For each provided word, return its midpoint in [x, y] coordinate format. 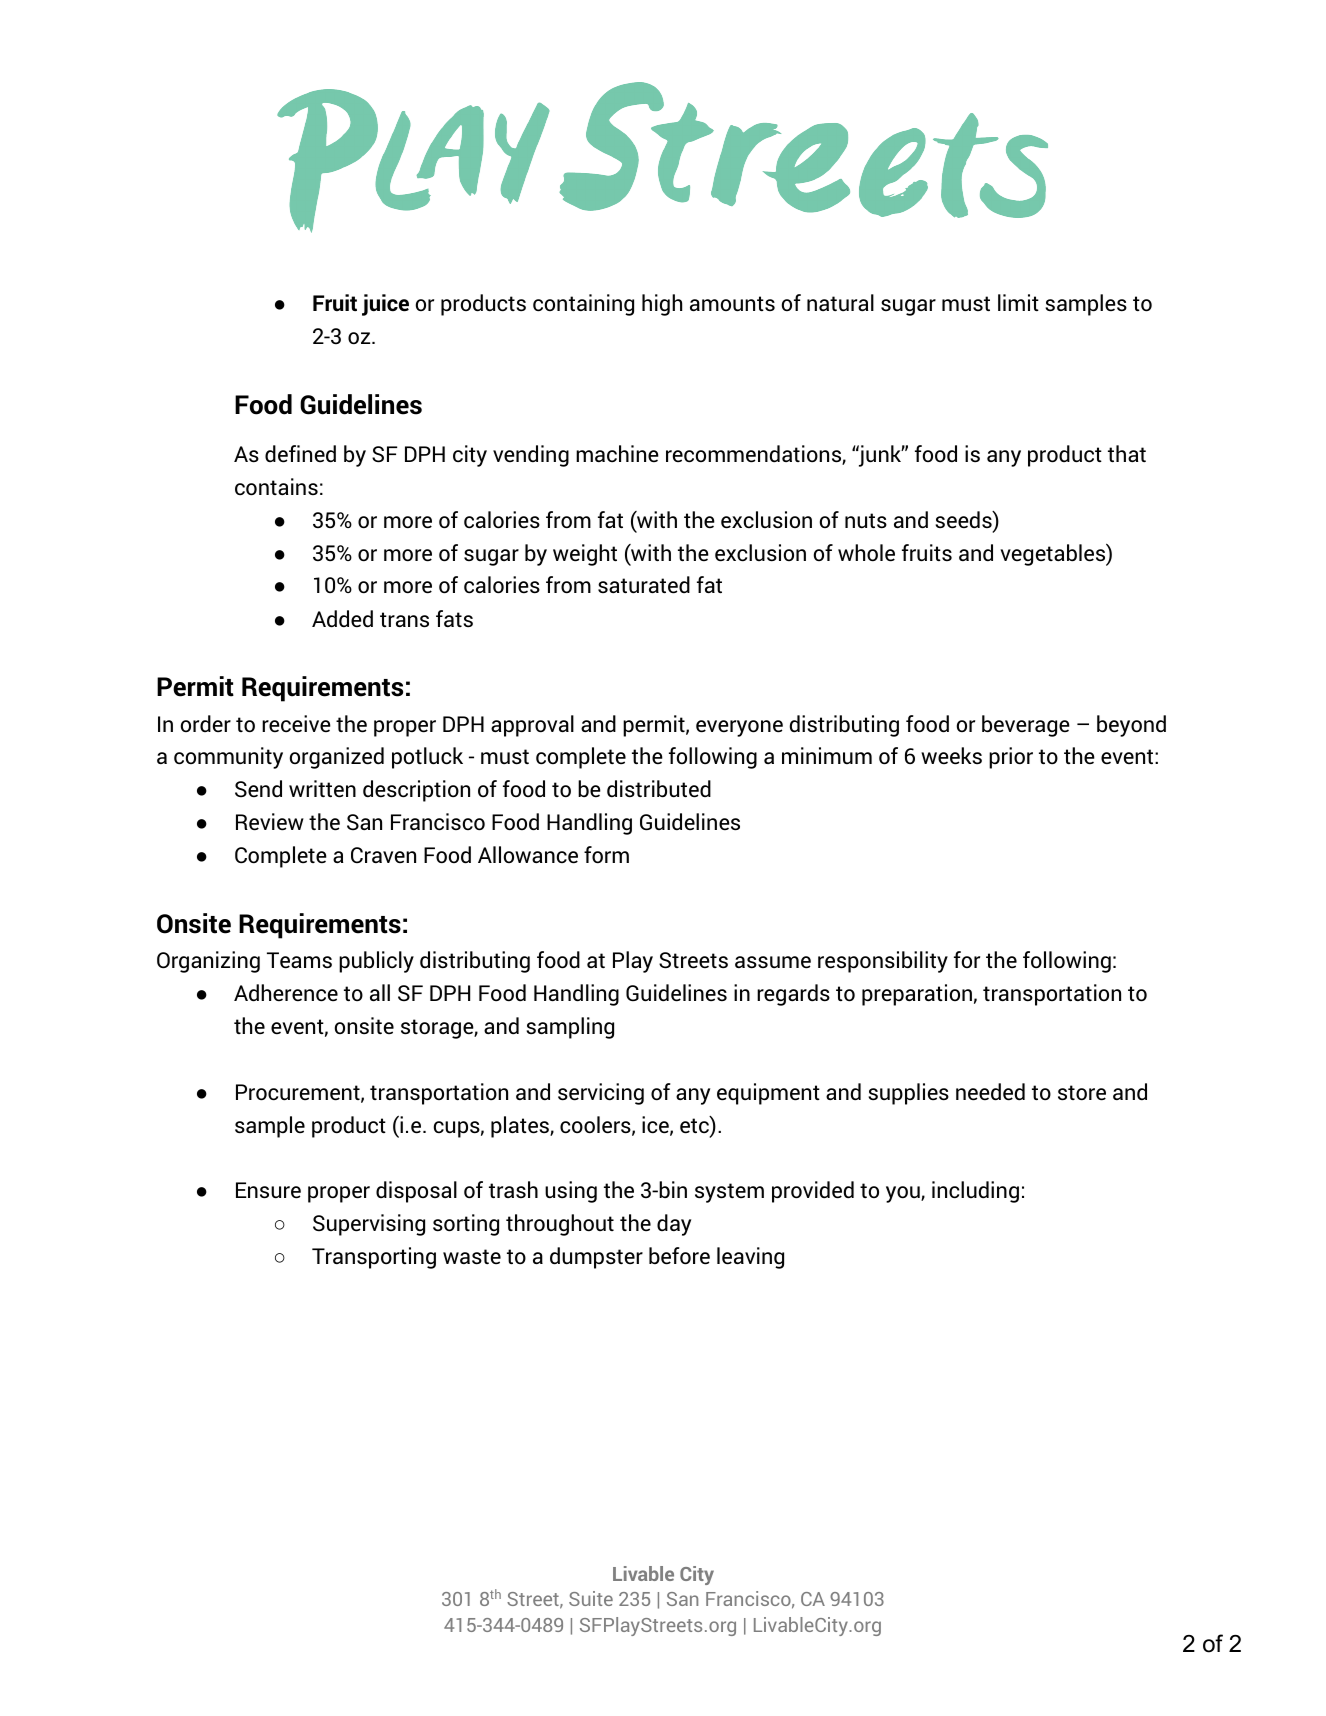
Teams [299, 960]
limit [1018, 302]
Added [342, 619]
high [662, 305]
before [679, 1256]
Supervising [369, 1225]
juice [385, 305]
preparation [917, 995]
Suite [591, 1598]
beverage [1026, 726]
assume [773, 962]
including [975, 1192]
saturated [644, 585]
